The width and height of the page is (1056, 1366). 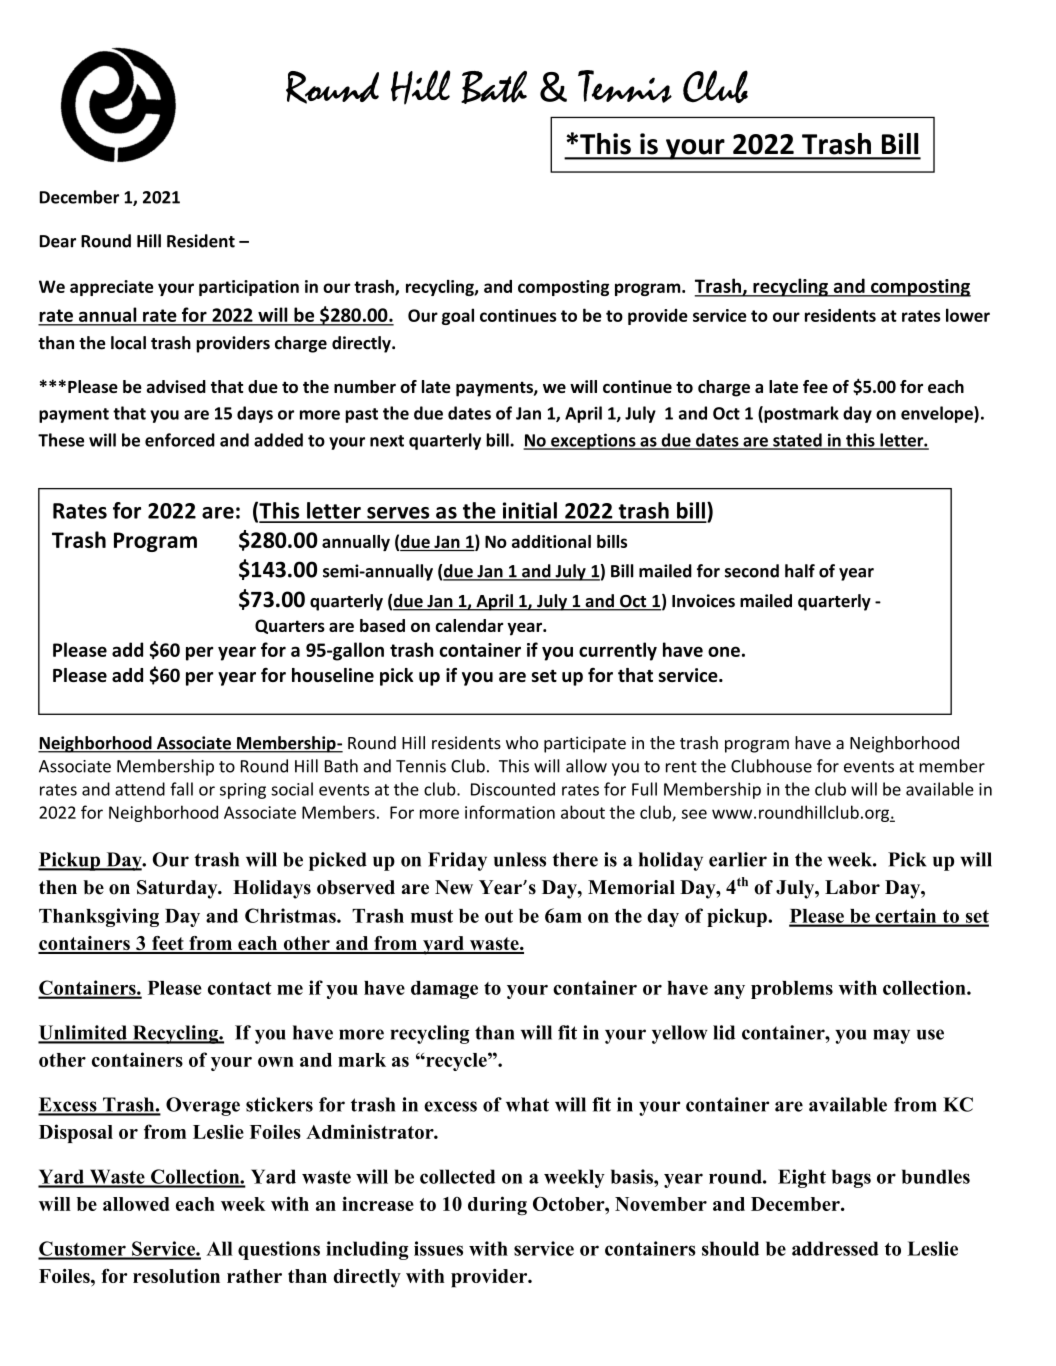 I want to click on see, so click(x=694, y=814).
